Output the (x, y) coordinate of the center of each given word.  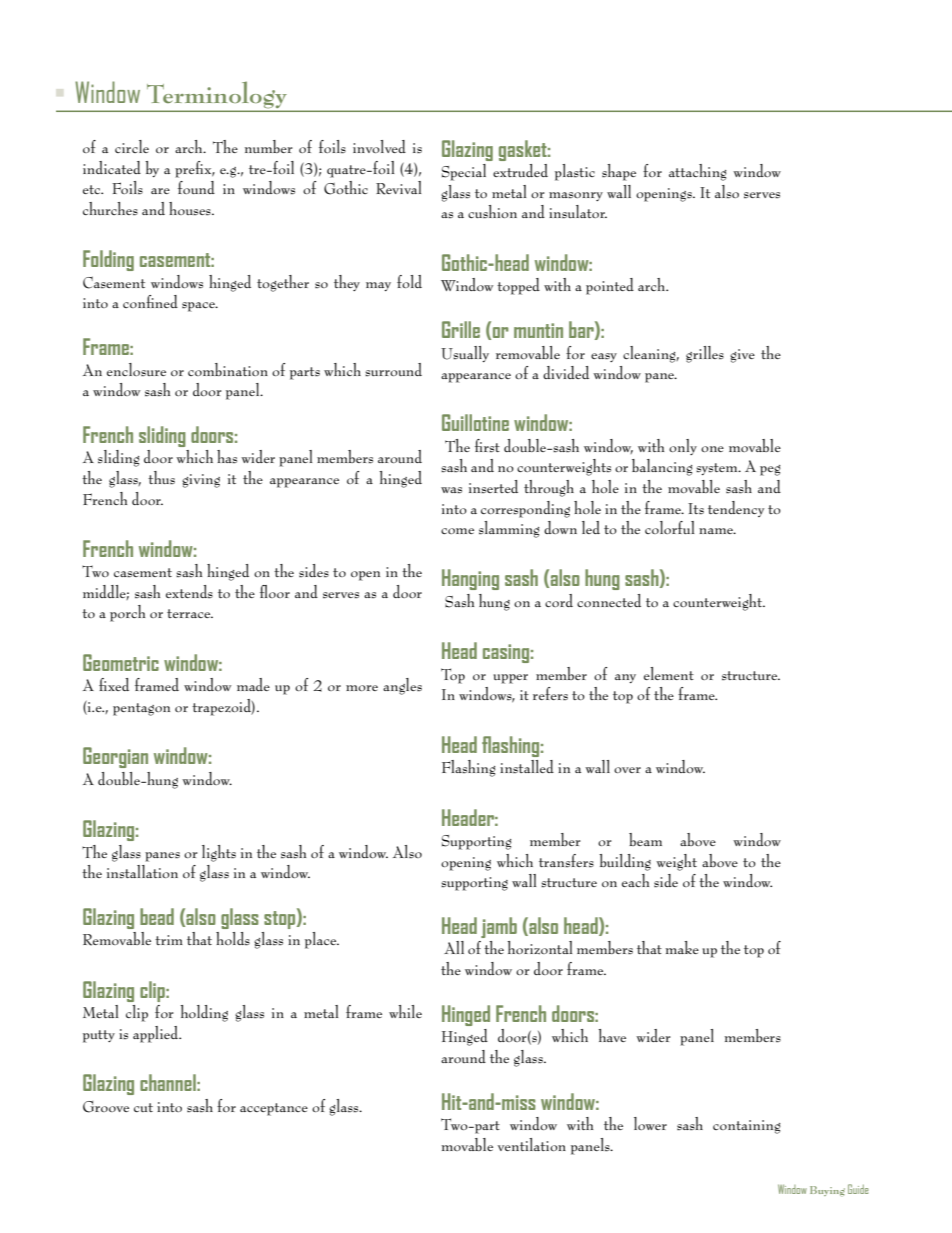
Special (464, 172)
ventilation (532, 1144)
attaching (698, 172)
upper (511, 679)
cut (143, 1107)
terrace (190, 613)
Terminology (217, 96)
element (669, 673)
